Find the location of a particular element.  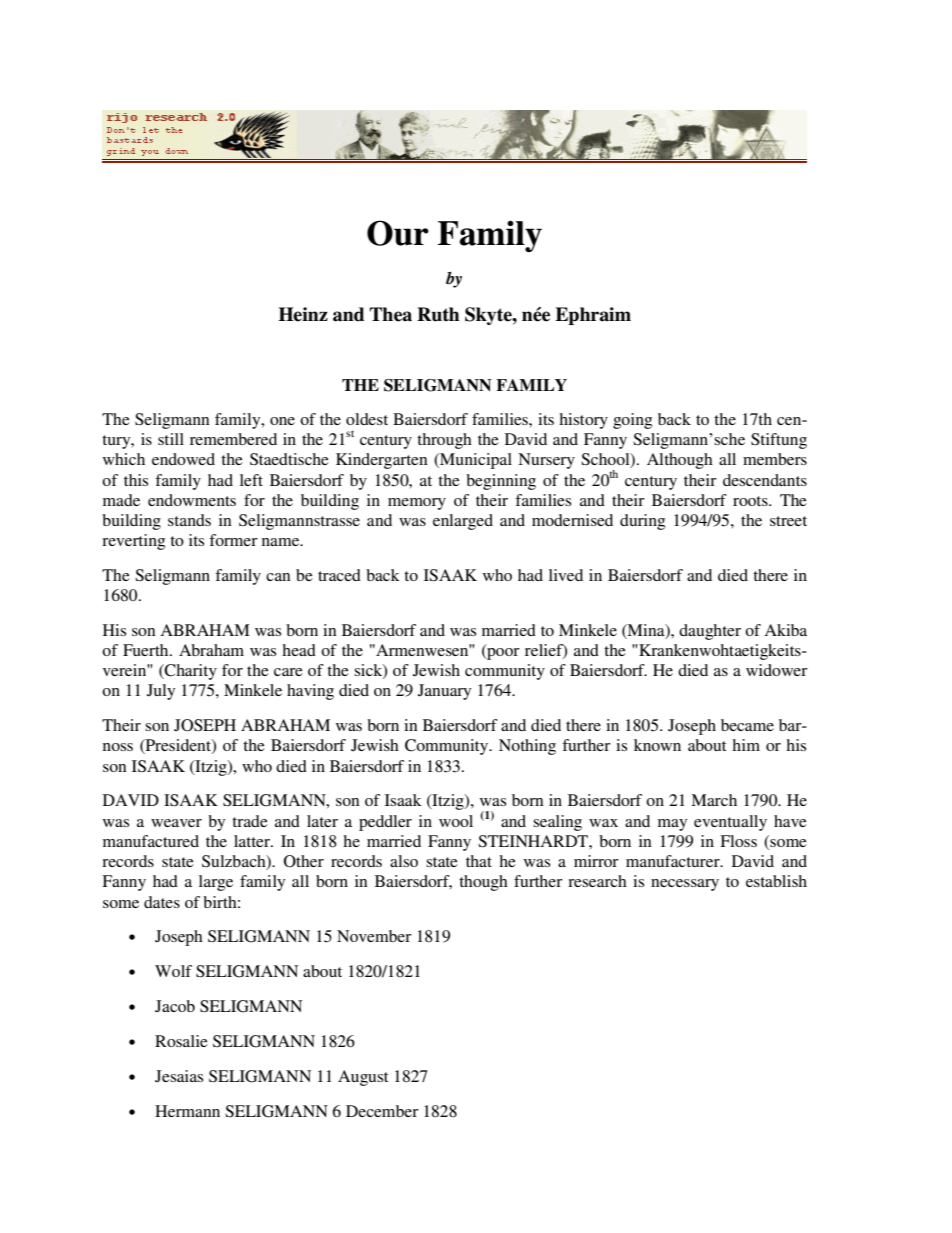

December is located at coordinates (382, 1111).
